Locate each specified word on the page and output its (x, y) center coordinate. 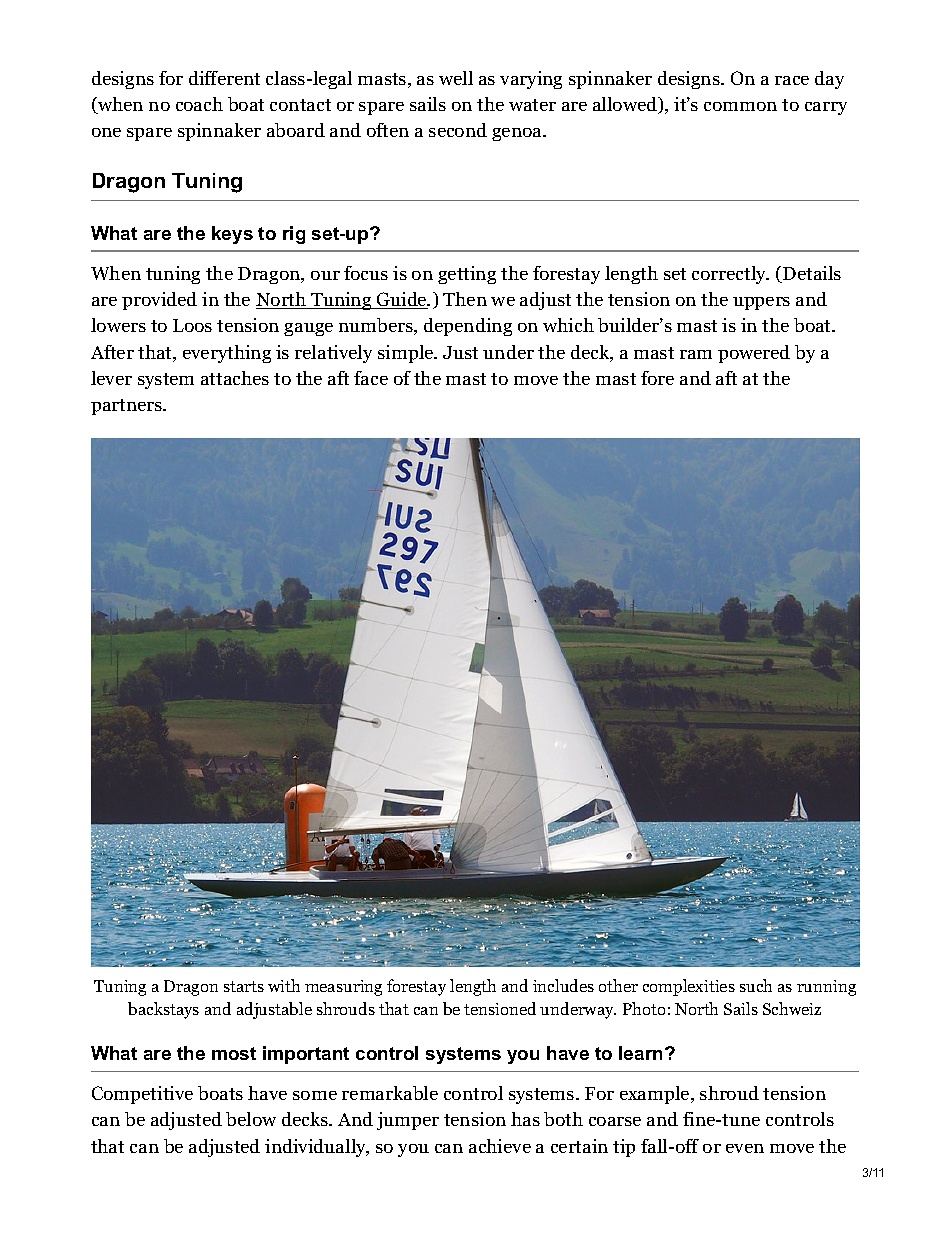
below (251, 1119)
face (371, 378)
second (458, 130)
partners (128, 407)
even (745, 1148)
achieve (500, 1146)
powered (754, 354)
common (740, 106)
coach (199, 104)
